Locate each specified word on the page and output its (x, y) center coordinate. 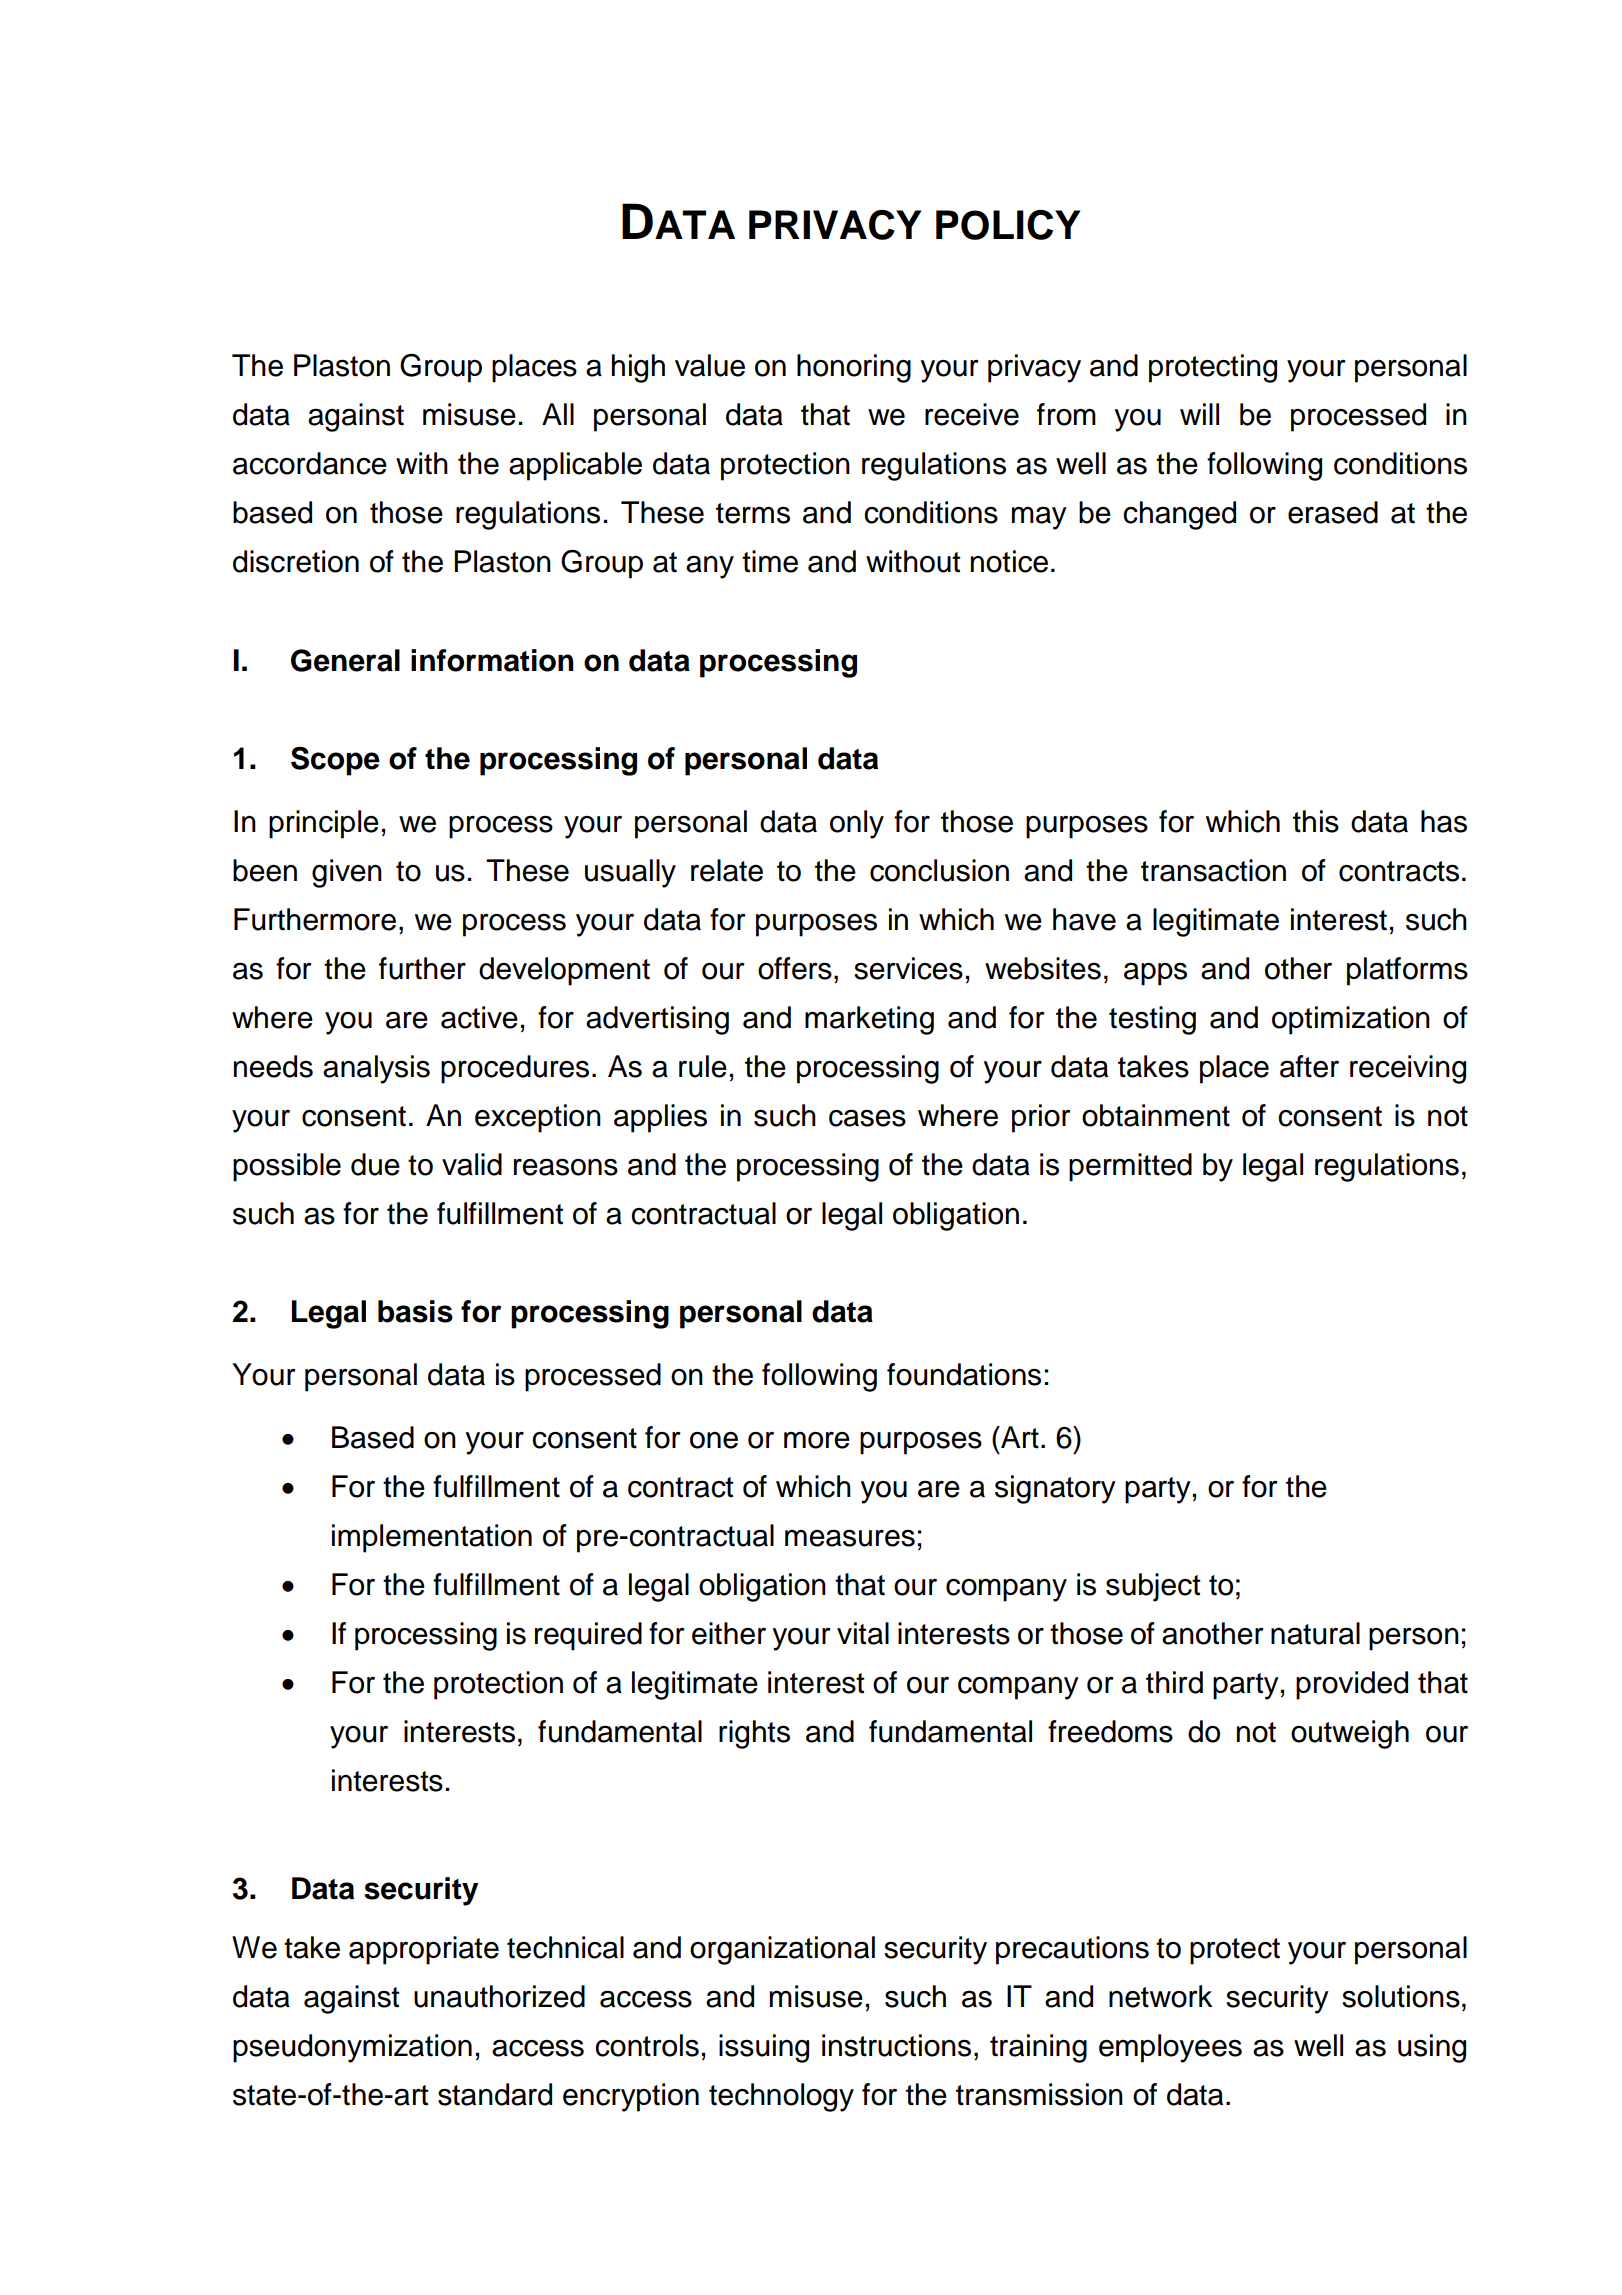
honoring (854, 368)
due (375, 1164)
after (1309, 1066)
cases (867, 1118)
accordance (310, 463)
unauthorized (499, 1996)
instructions (896, 2045)
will (1199, 414)
